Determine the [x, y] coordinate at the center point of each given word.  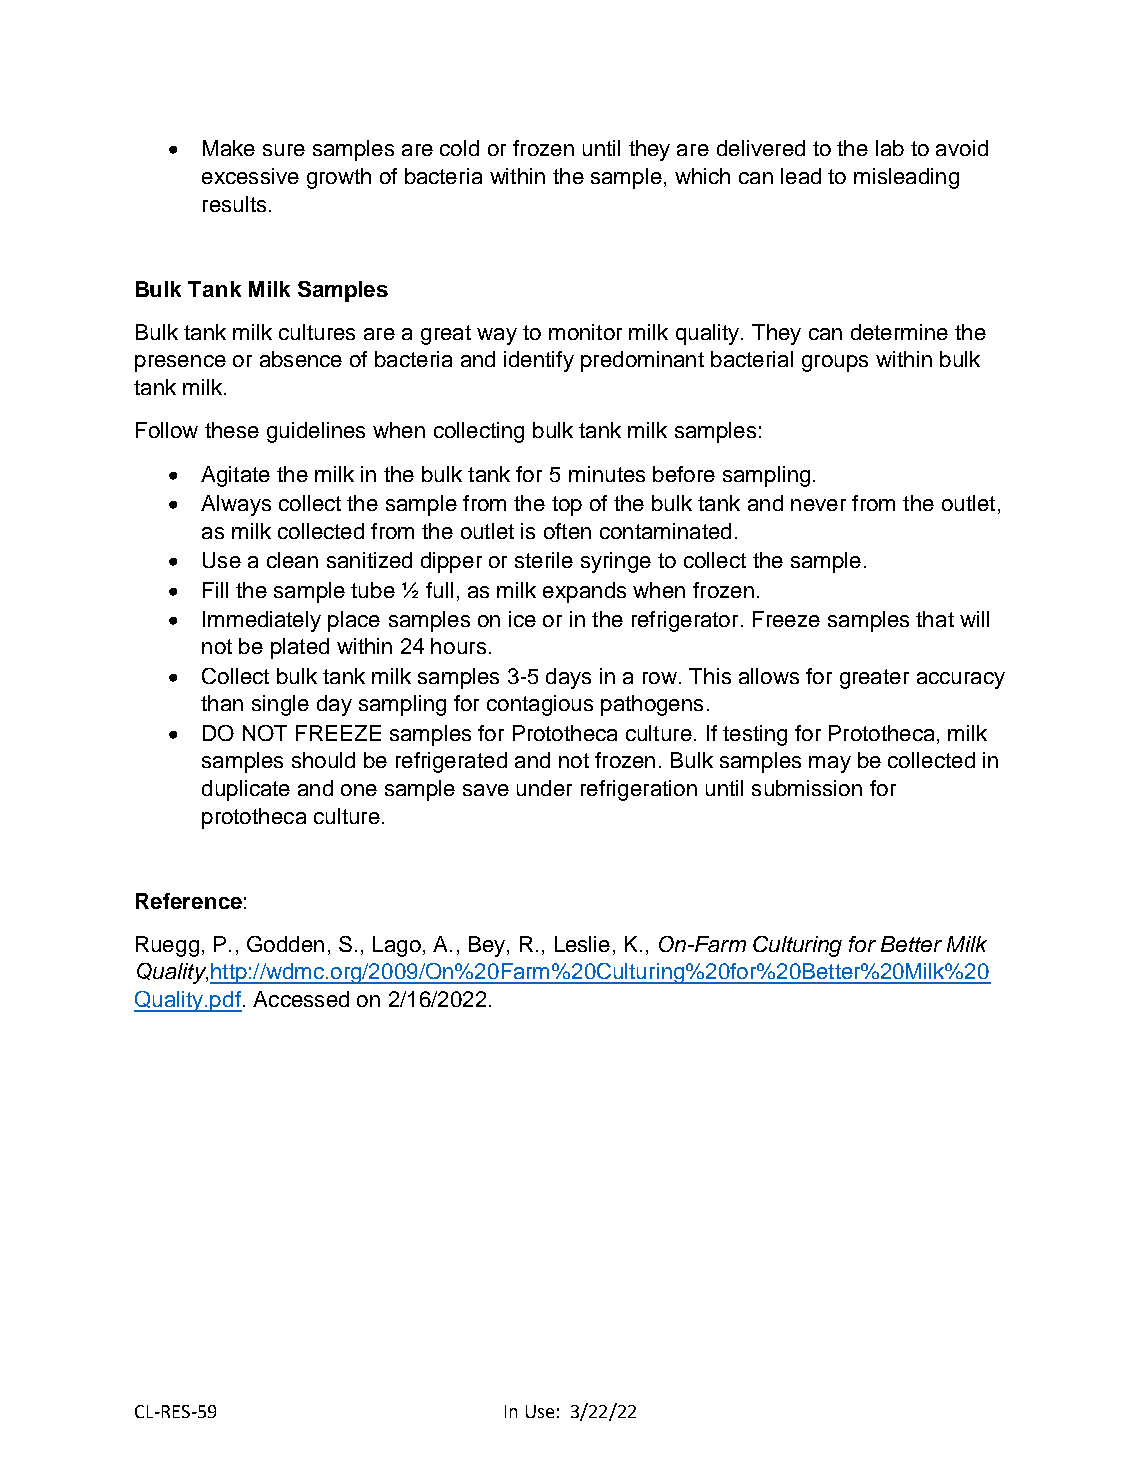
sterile [544, 560]
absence [301, 359]
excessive [250, 176]
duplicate [246, 790]
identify [539, 361]
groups [835, 363]
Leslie [582, 944]
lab [890, 148]
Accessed [301, 999]
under [544, 788]
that [935, 619]
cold [459, 148]
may [830, 764]
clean [292, 560]
